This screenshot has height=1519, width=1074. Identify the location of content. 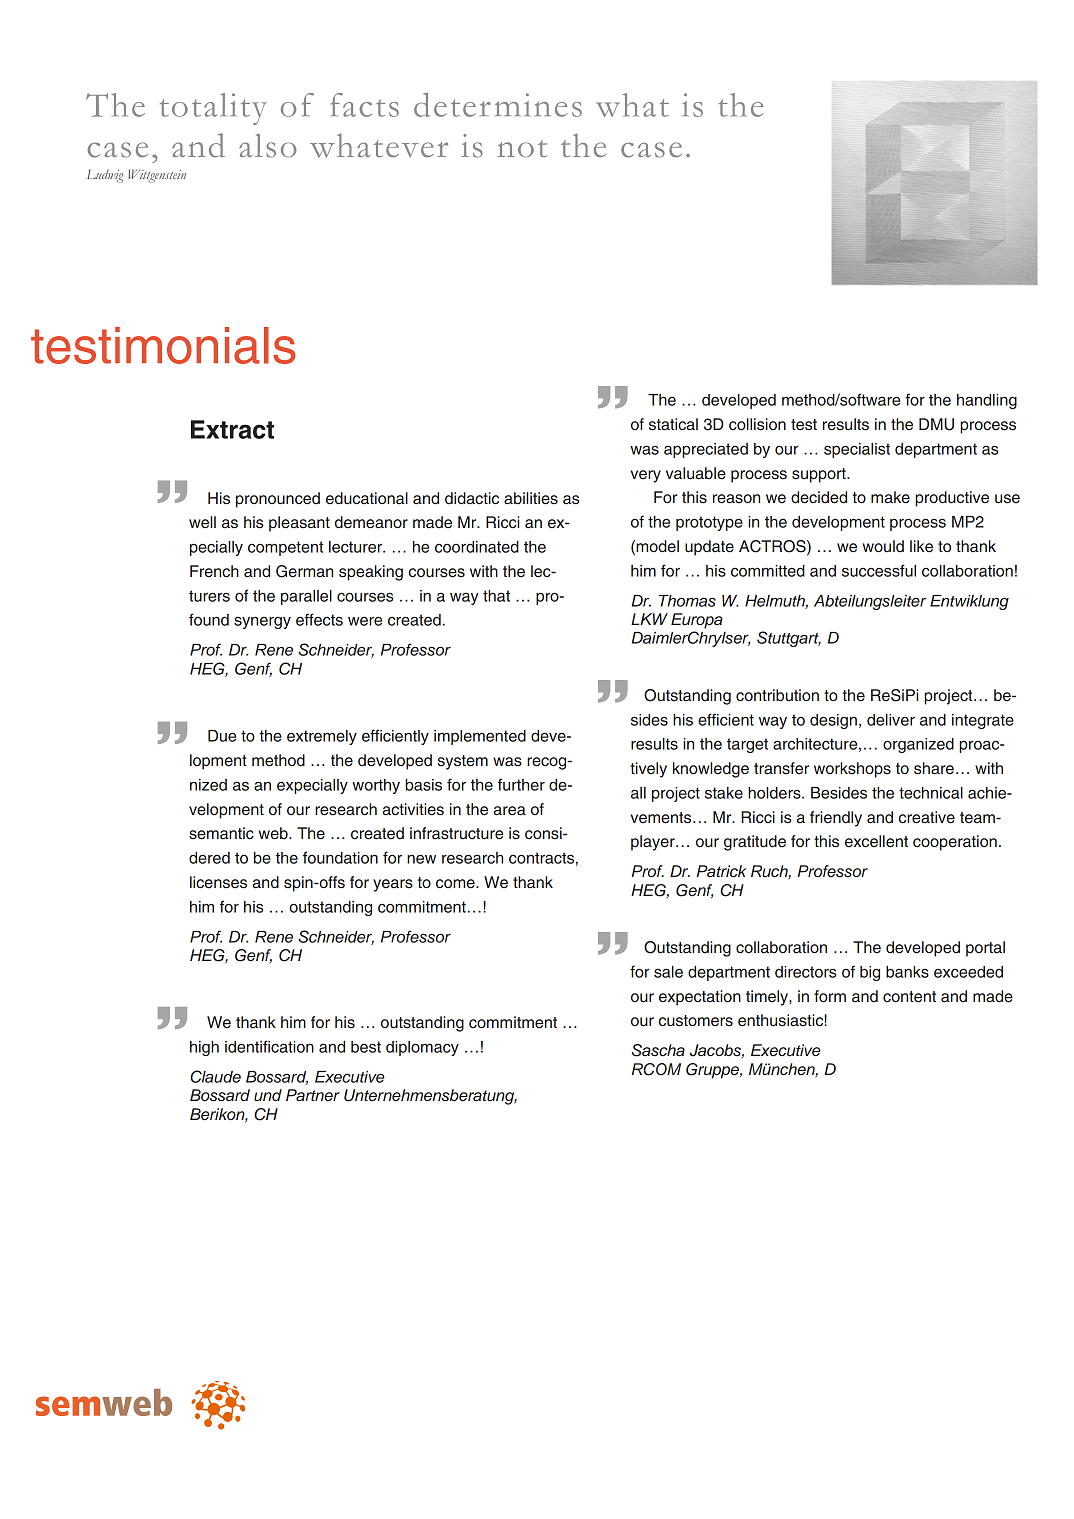
(909, 997).
